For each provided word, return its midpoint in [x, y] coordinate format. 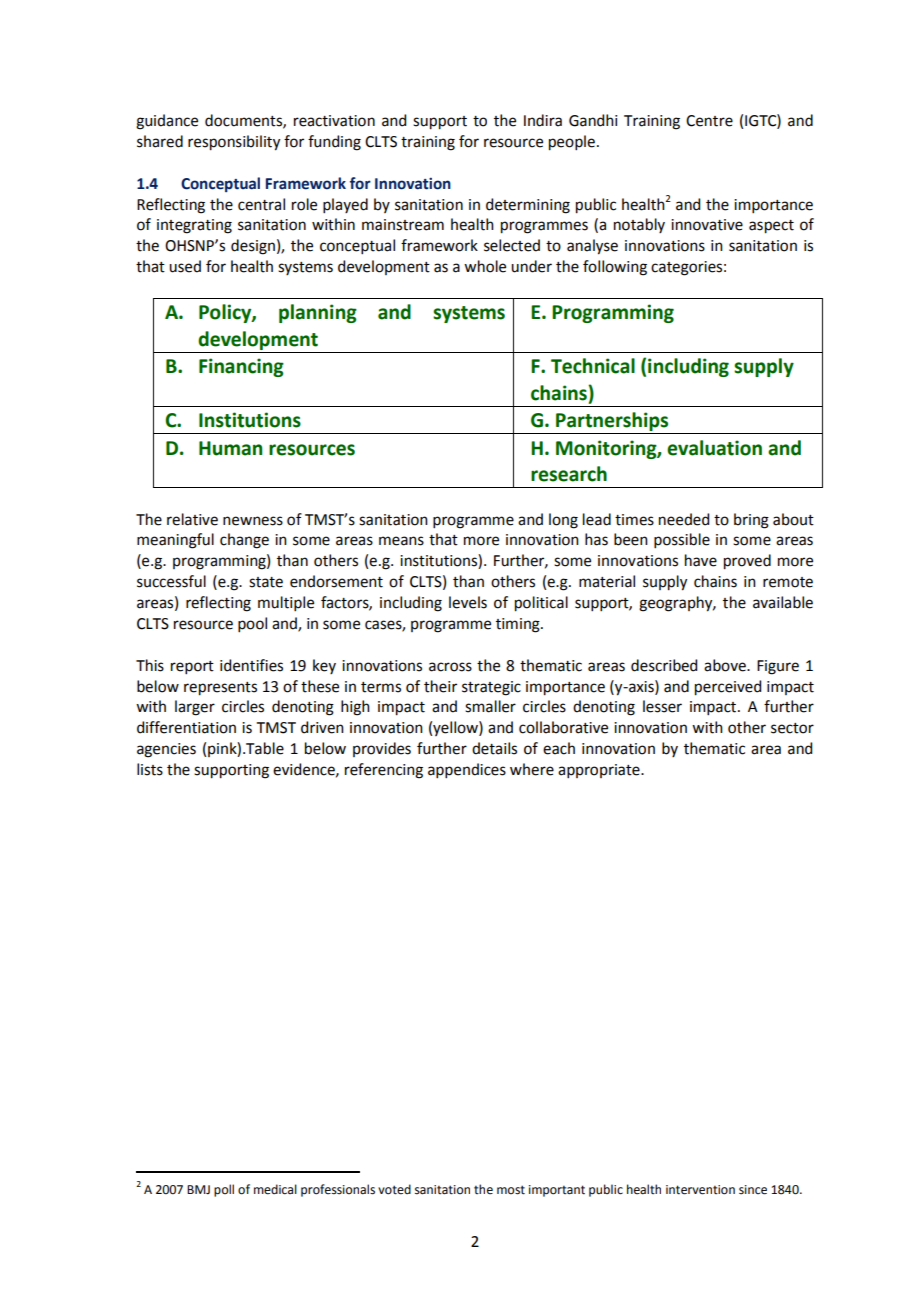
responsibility [234, 143]
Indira [543, 120]
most [511, 1190]
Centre [709, 121]
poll [224, 1190]
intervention [700, 1190]
